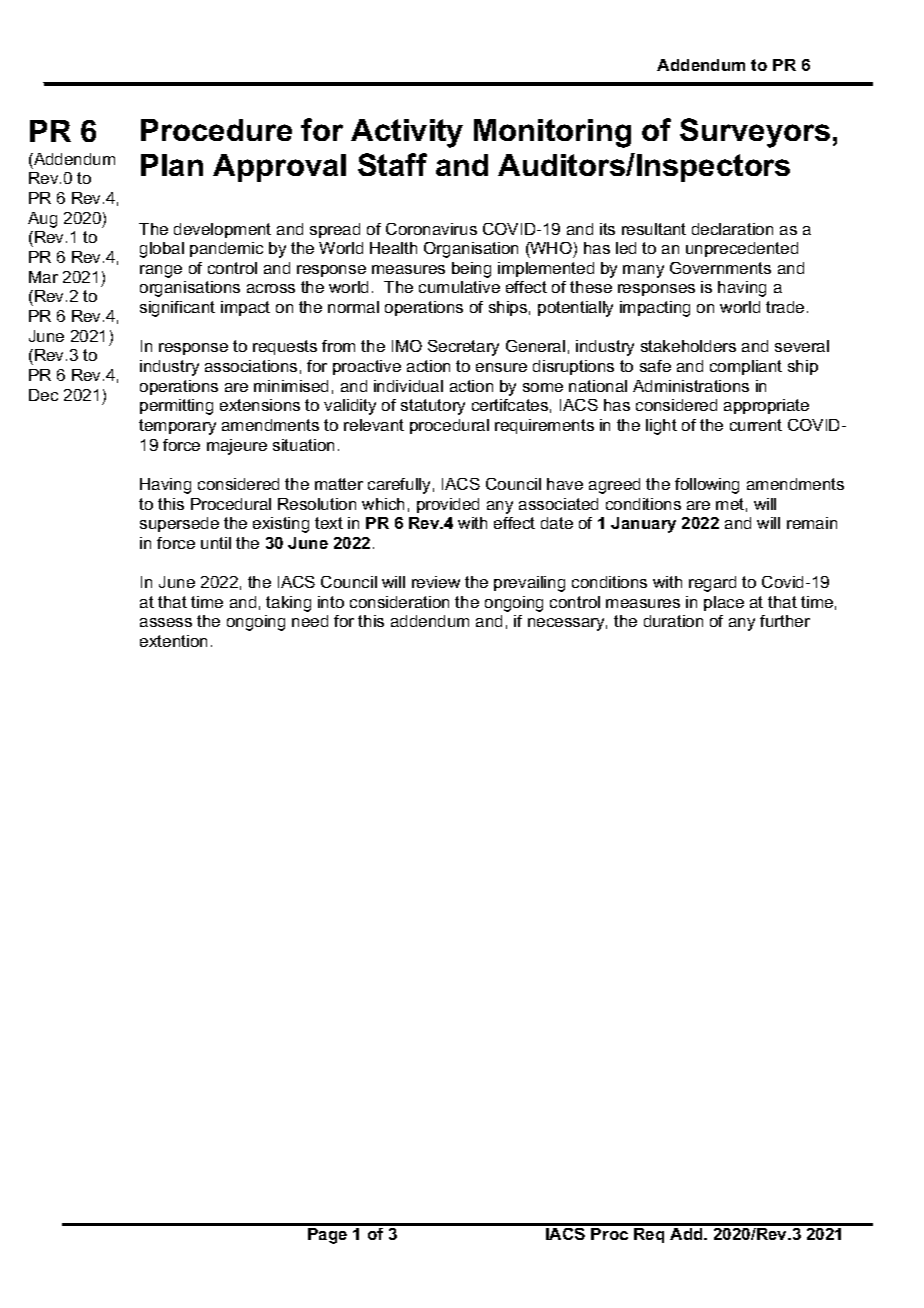  I want to click on being, so click(471, 270).
